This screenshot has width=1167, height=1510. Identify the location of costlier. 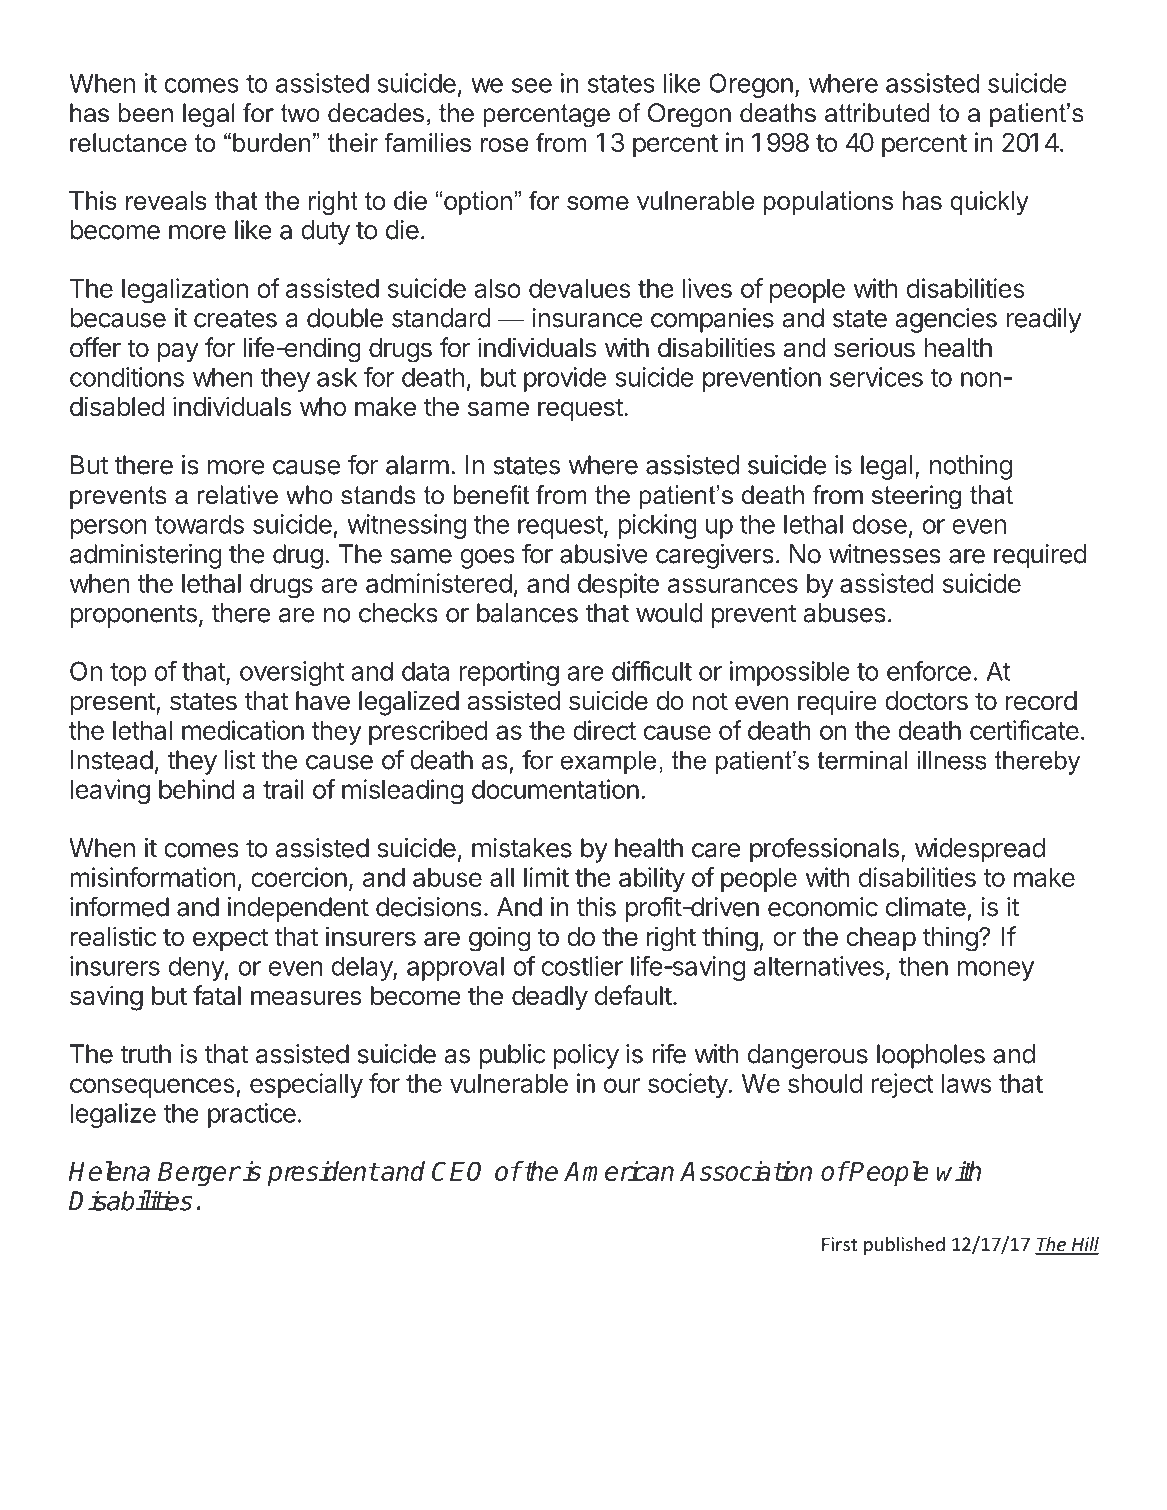
(582, 966).
